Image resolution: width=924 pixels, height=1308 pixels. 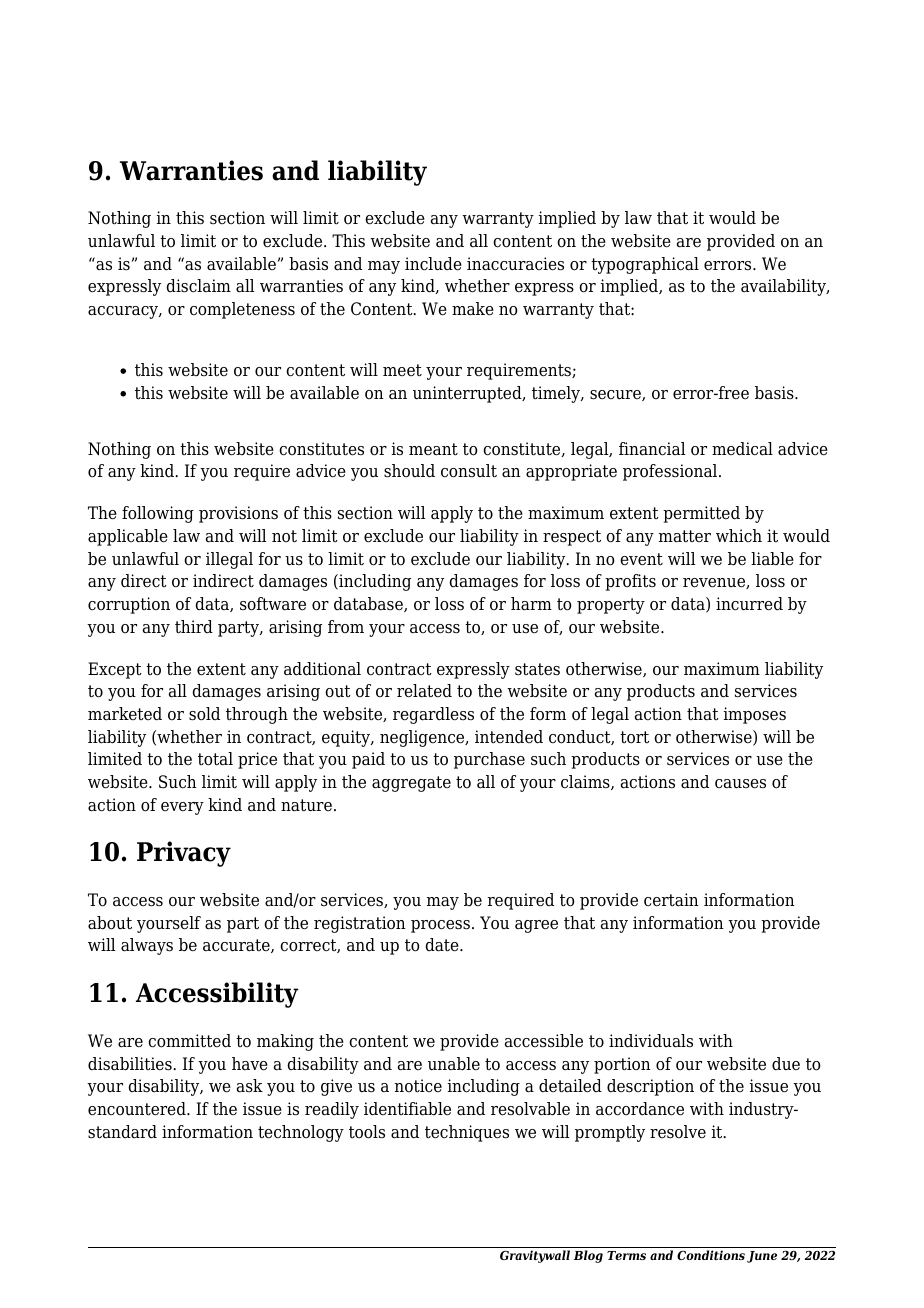 What do you see at coordinates (473, 309) in the document?
I see `make` at bounding box center [473, 309].
